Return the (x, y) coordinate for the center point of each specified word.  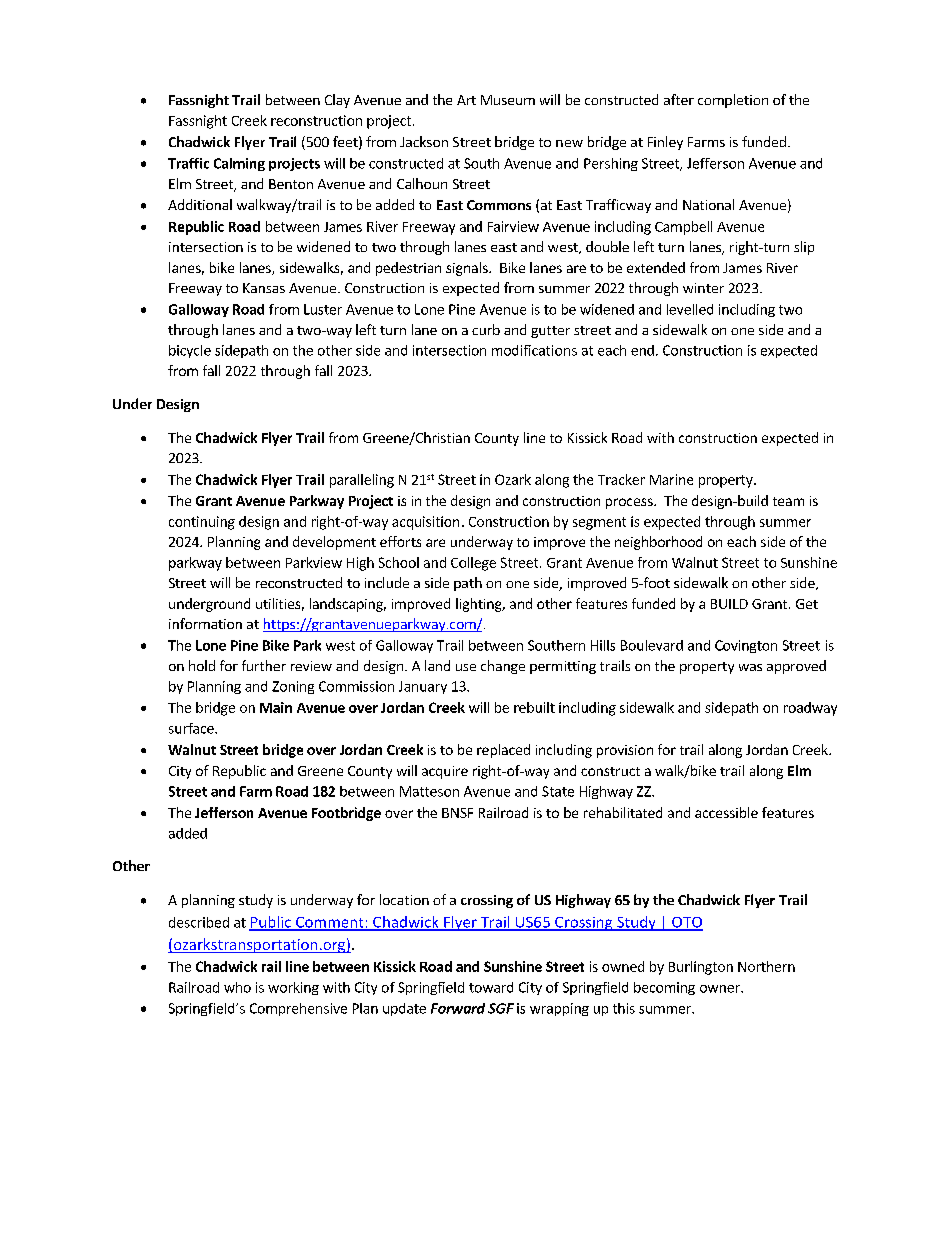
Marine (671, 479)
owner (721, 989)
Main (276, 707)
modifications (534, 350)
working (293, 988)
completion (733, 101)
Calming (239, 164)
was (750, 667)
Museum (508, 100)
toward (491, 987)
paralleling (362, 481)
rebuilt (534, 707)
